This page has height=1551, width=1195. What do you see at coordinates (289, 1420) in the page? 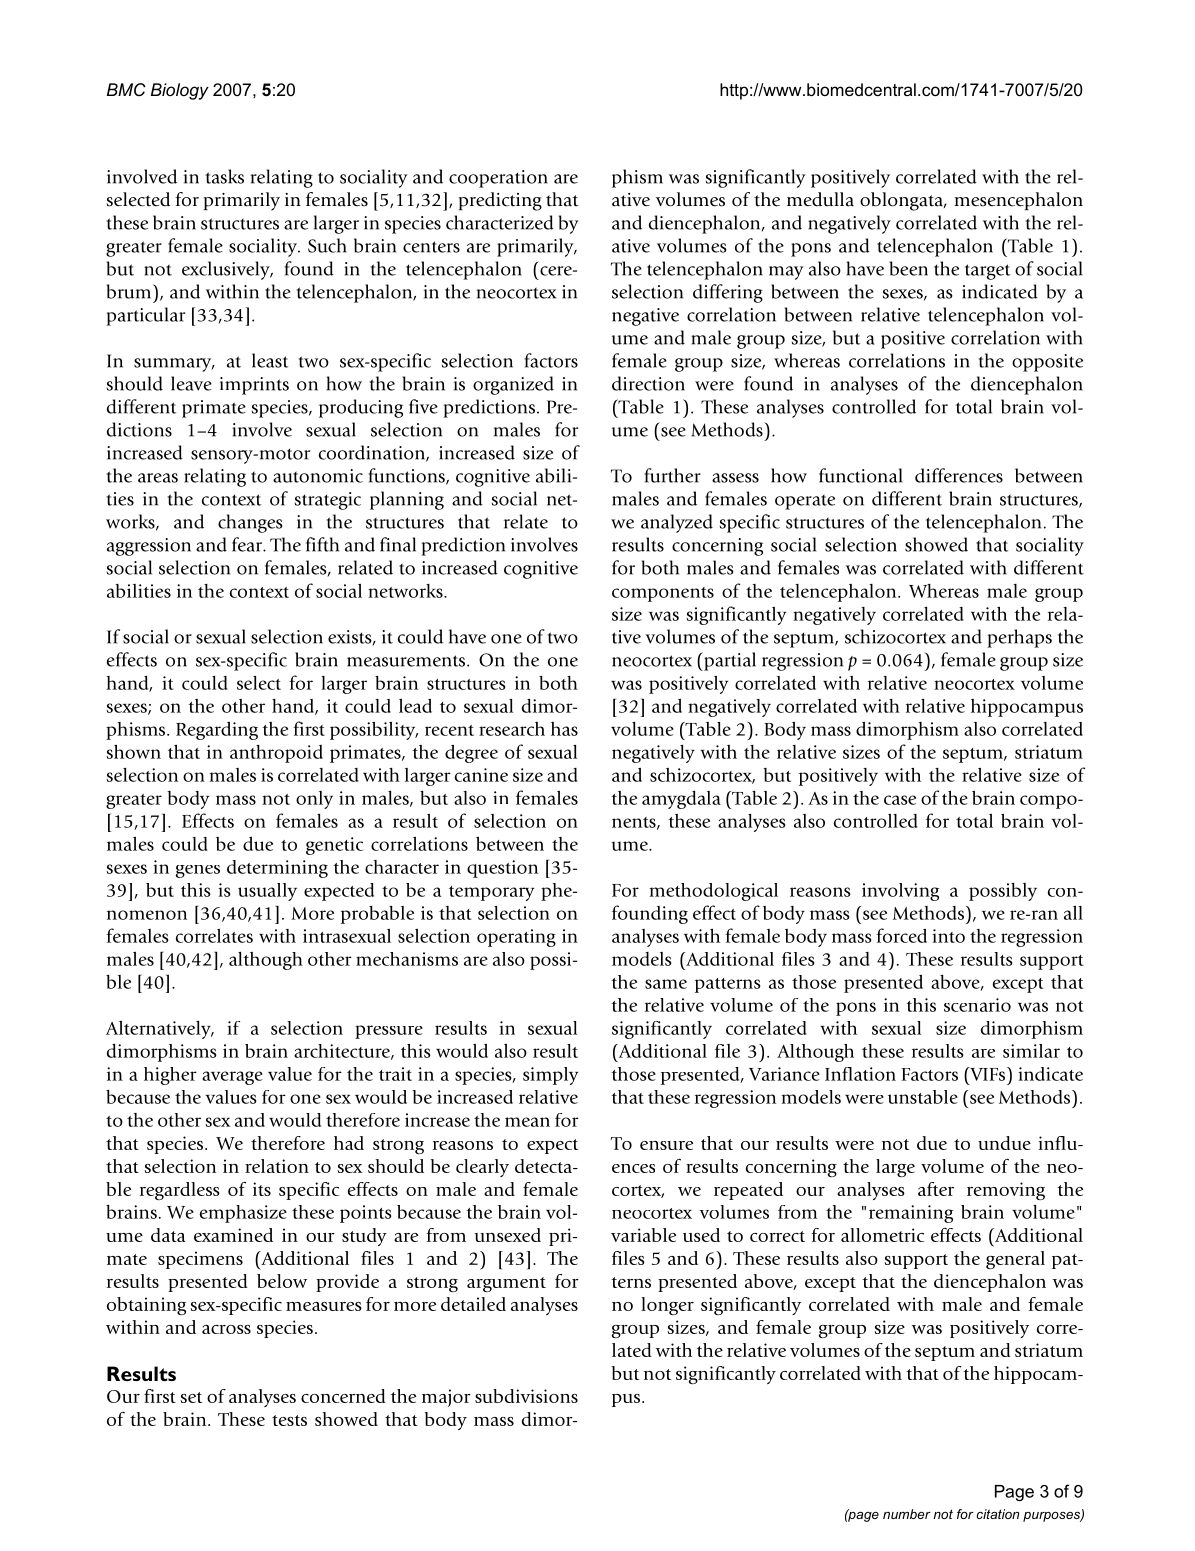
I see `tests` at bounding box center [289, 1420].
